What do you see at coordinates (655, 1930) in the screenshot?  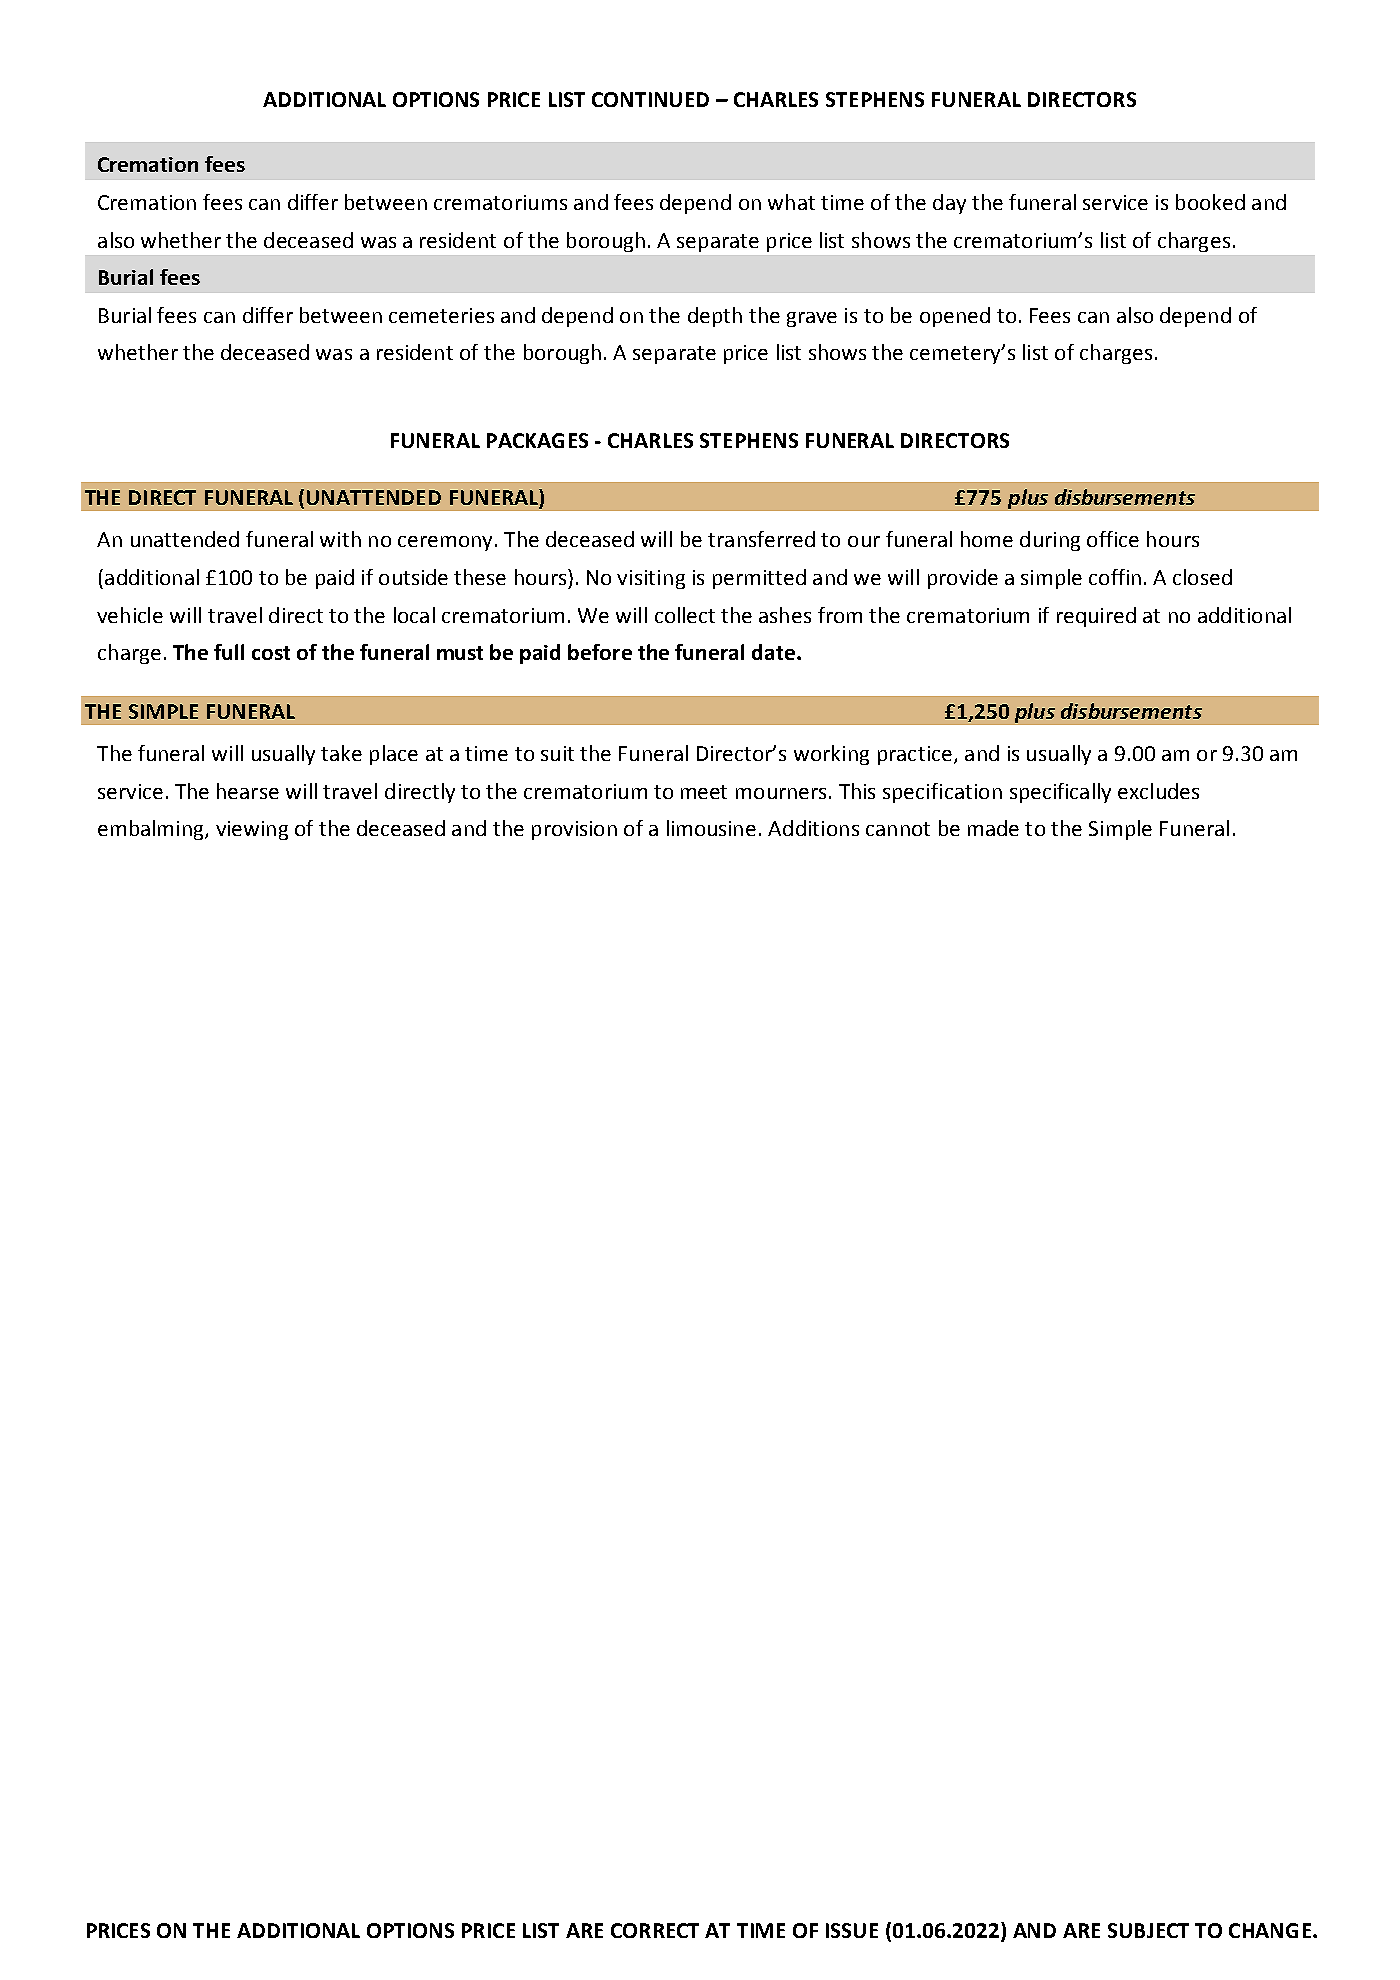 I see `CORRECT` at bounding box center [655, 1930].
